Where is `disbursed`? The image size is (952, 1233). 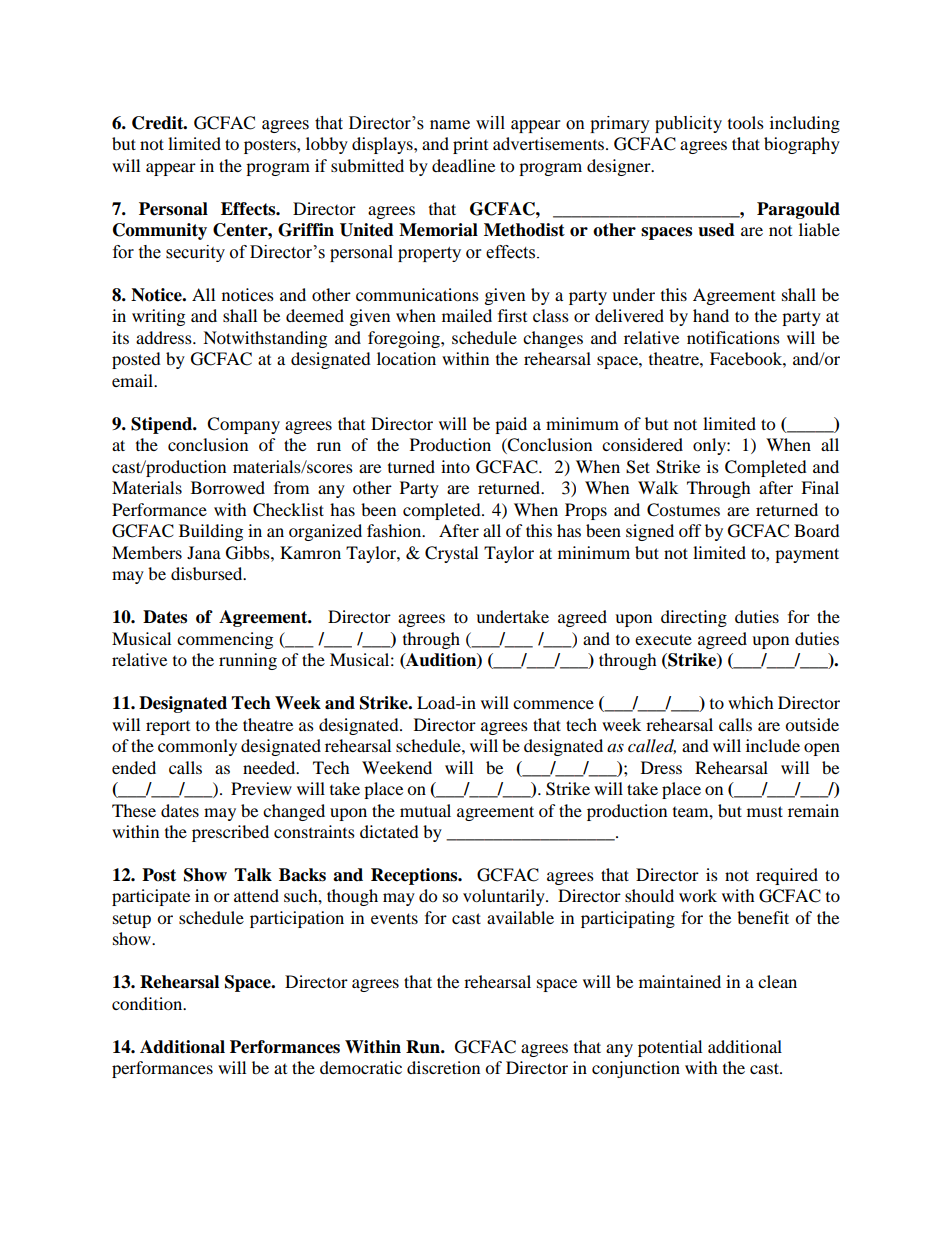
disbursed is located at coordinates (208, 573).
